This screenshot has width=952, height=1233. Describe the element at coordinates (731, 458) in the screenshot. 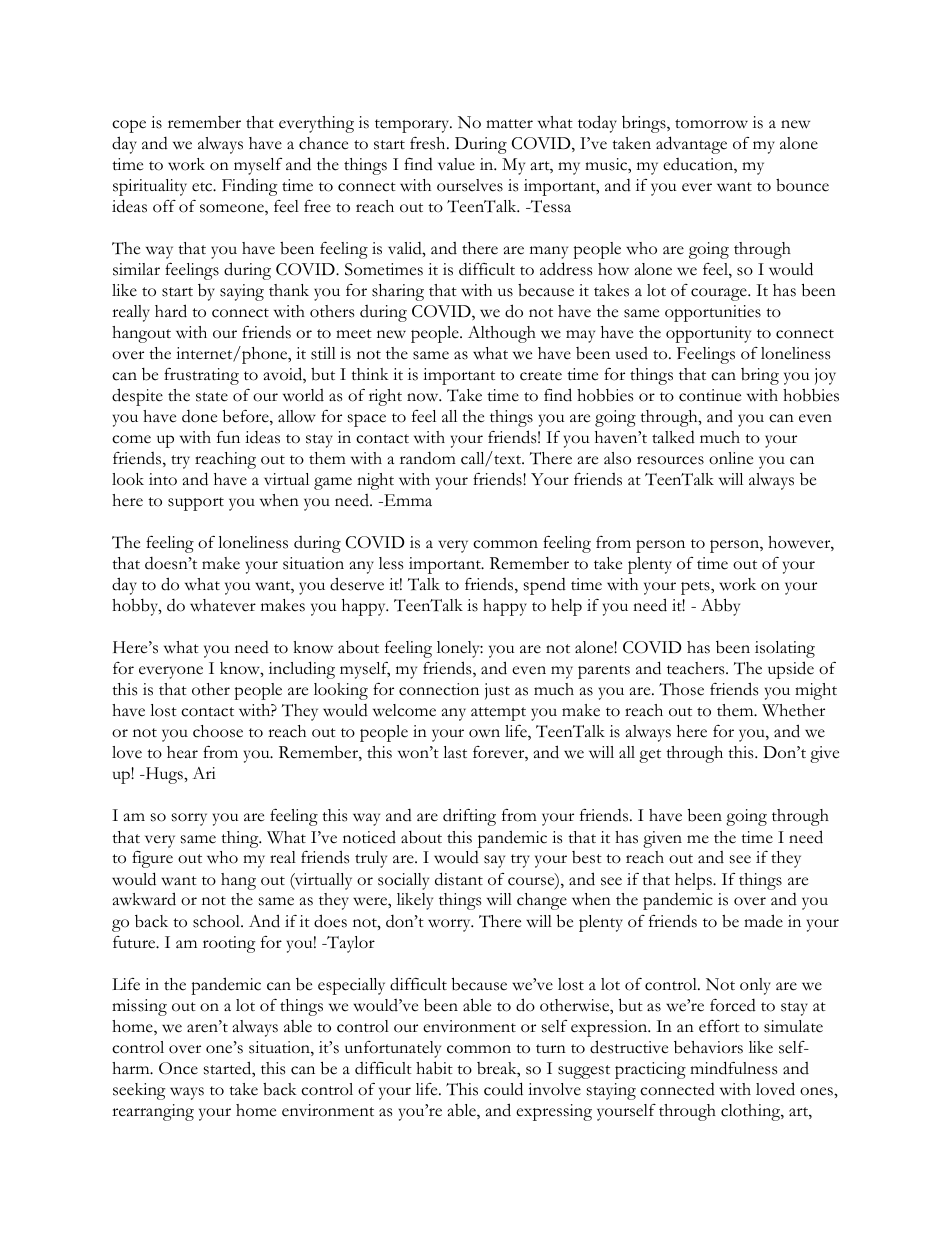

I see `online` at that location.
